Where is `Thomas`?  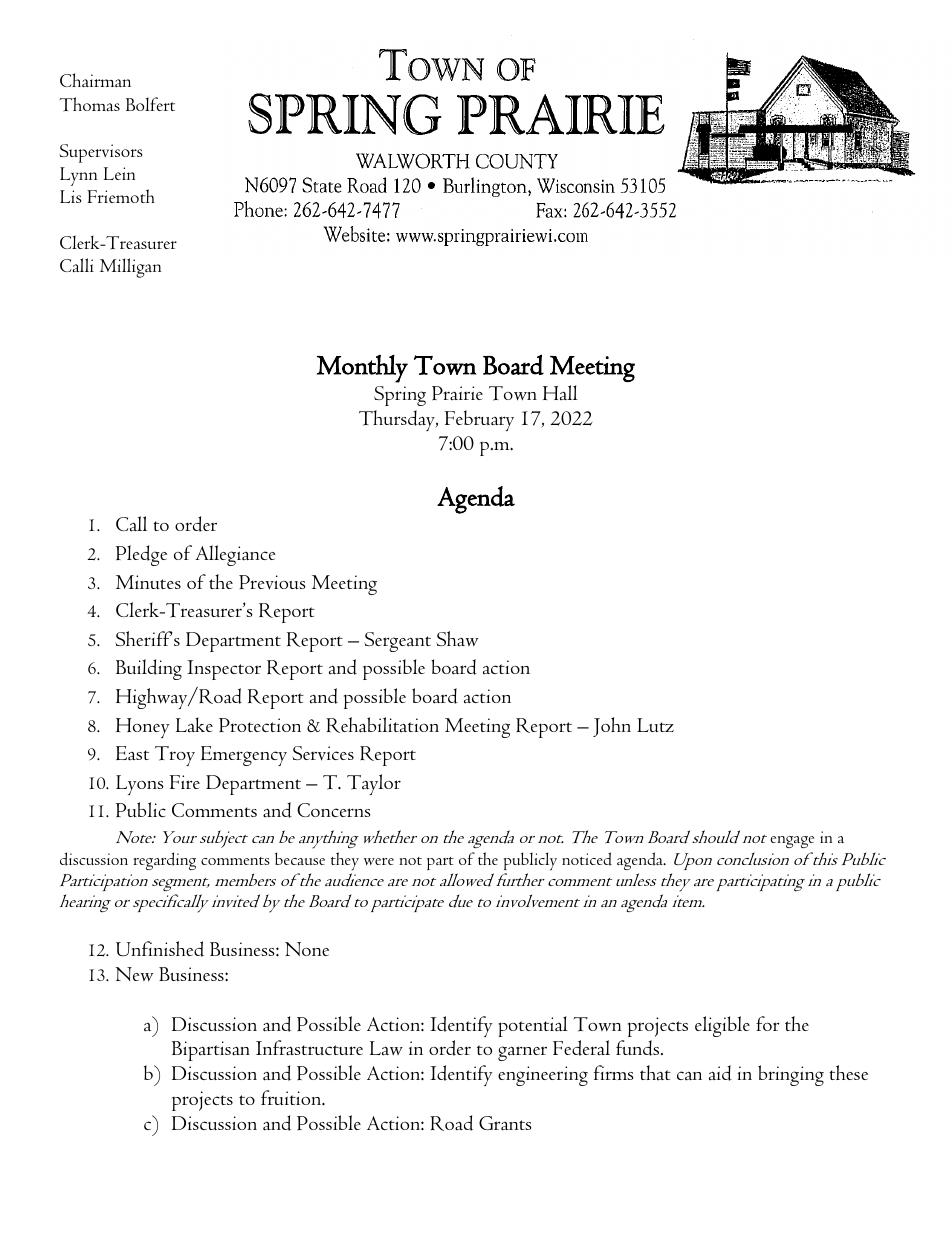
Thomas is located at coordinates (89, 104).
